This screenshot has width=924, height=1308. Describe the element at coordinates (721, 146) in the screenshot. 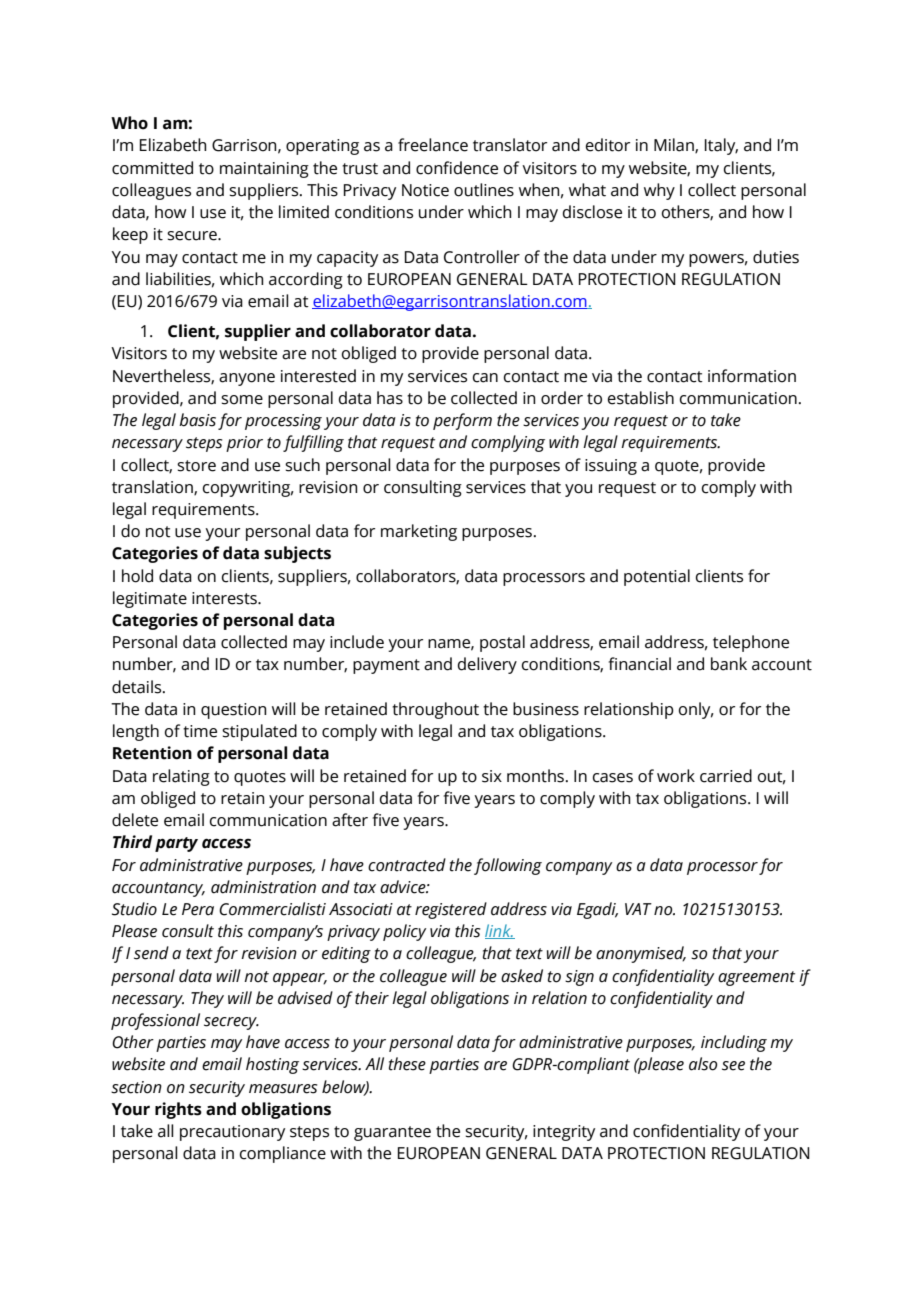

I see `Italy` at that location.
